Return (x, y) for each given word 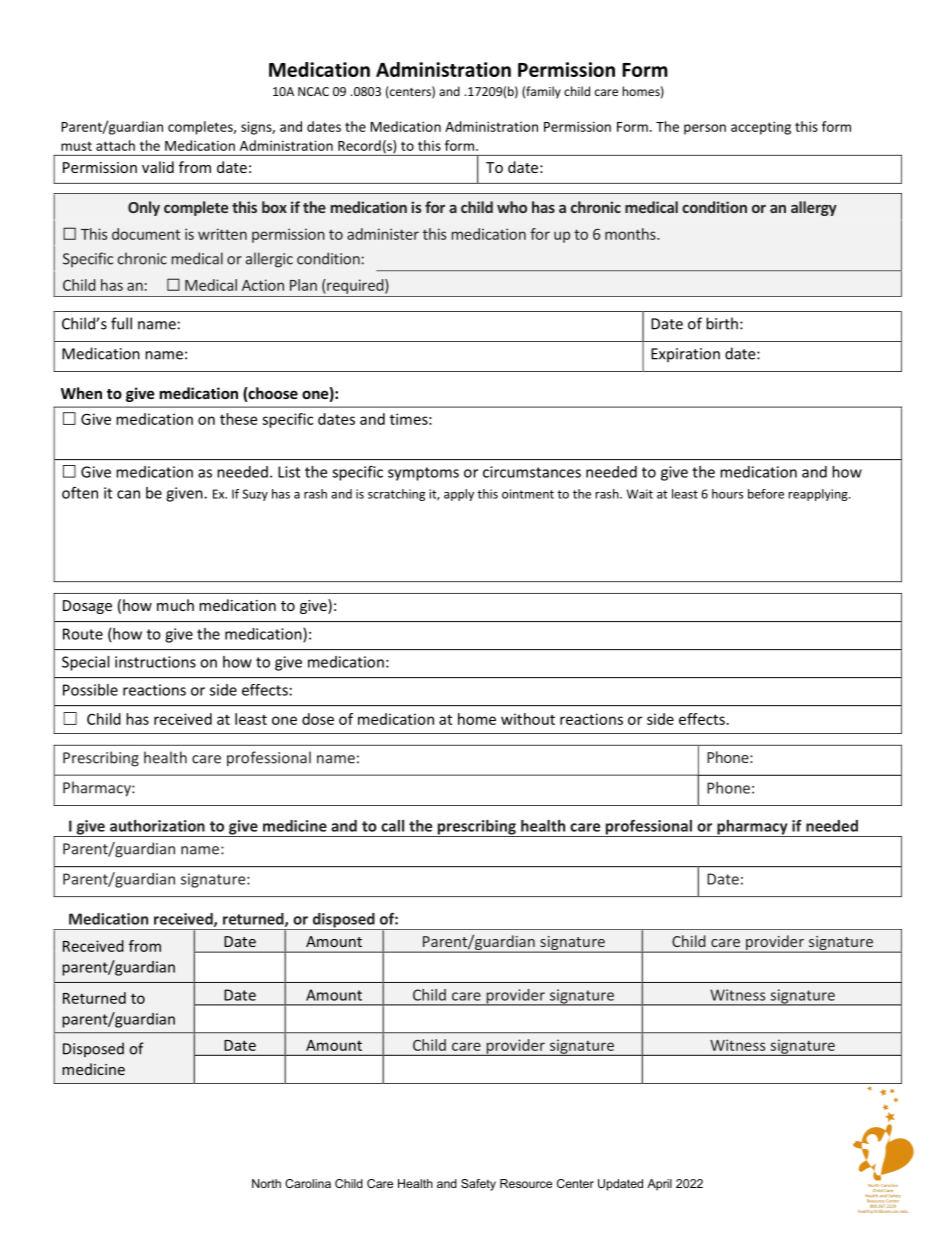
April (659, 1185)
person (705, 129)
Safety (478, 1185)
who (512, 207)
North (266, 1183)
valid (158, 167)
